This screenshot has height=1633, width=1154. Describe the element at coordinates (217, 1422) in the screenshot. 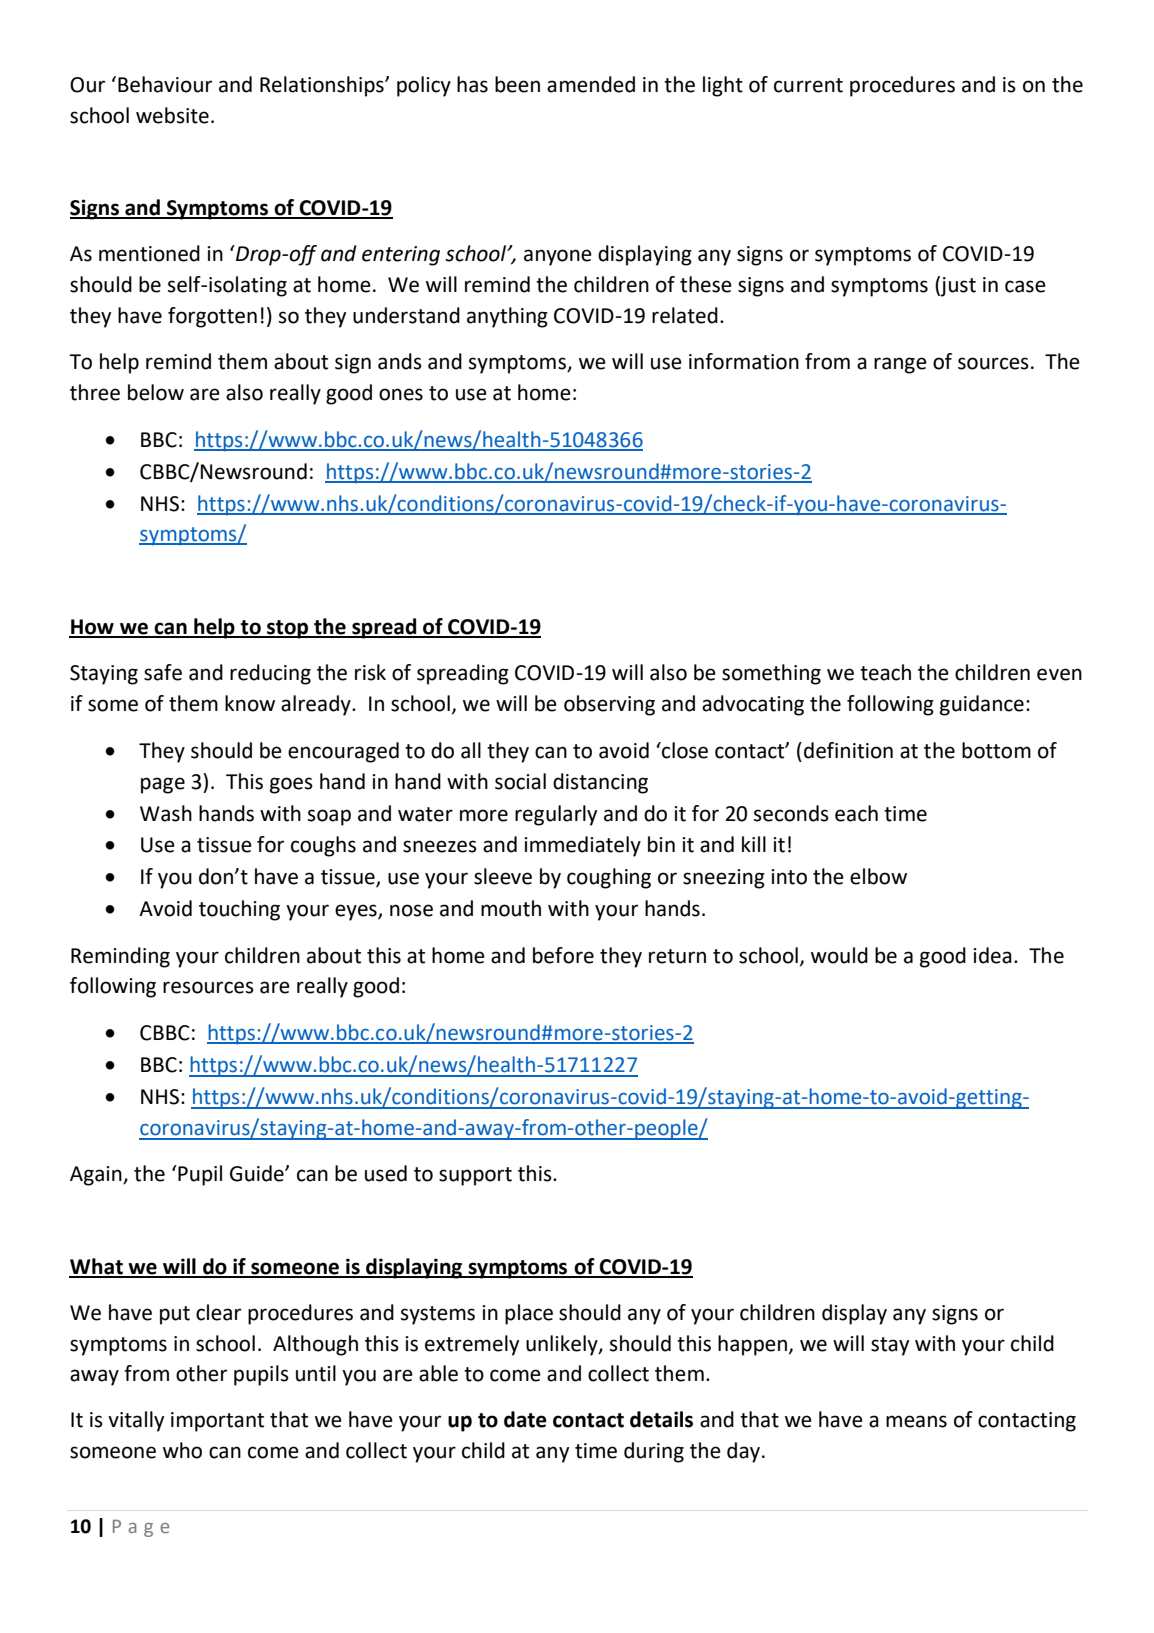

I see `important` at that location.
